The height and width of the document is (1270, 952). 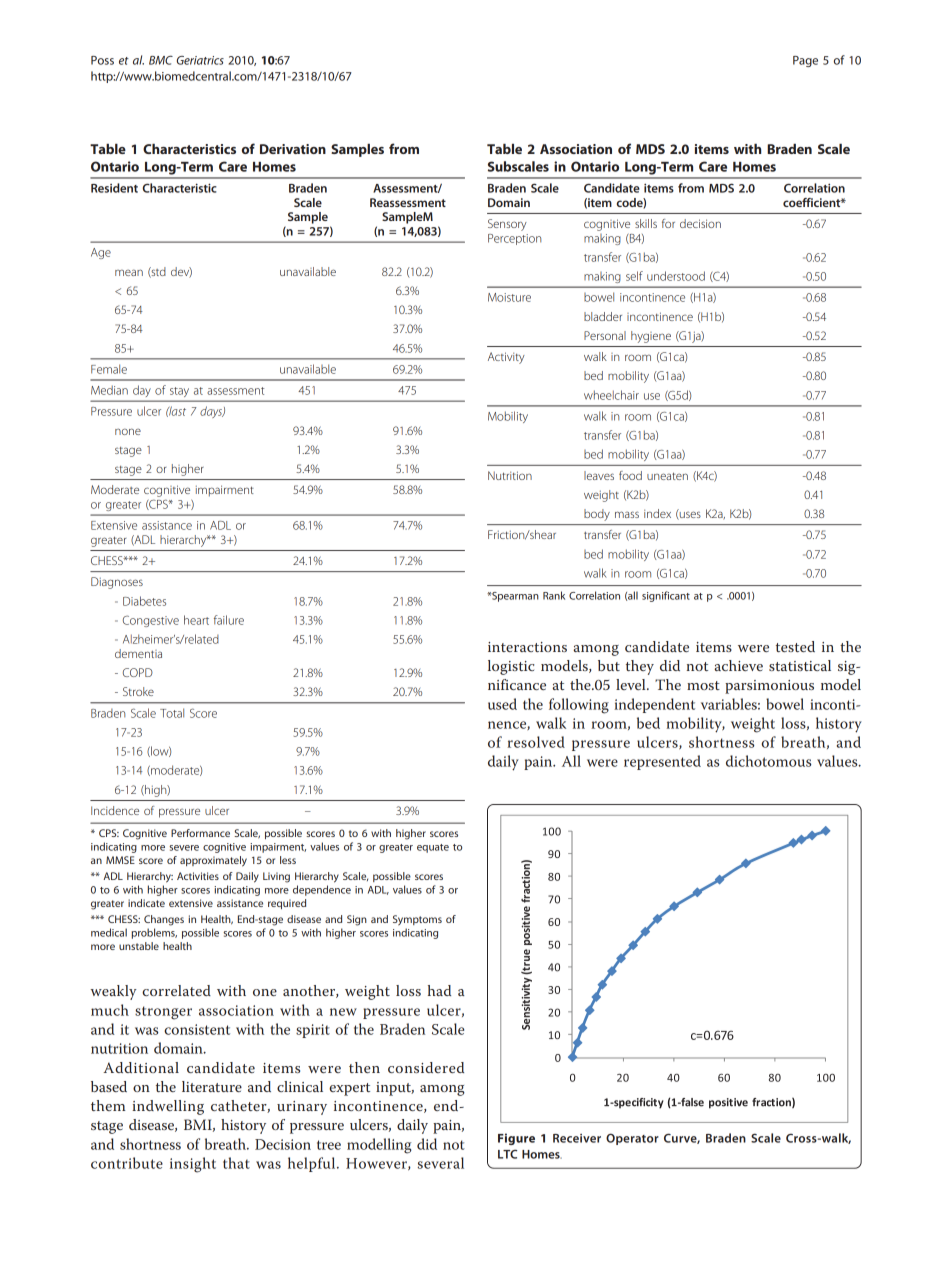 What do you see at coordinates (506, 358) in the document?
I see `Activity` at bounding box center [506, 358].
